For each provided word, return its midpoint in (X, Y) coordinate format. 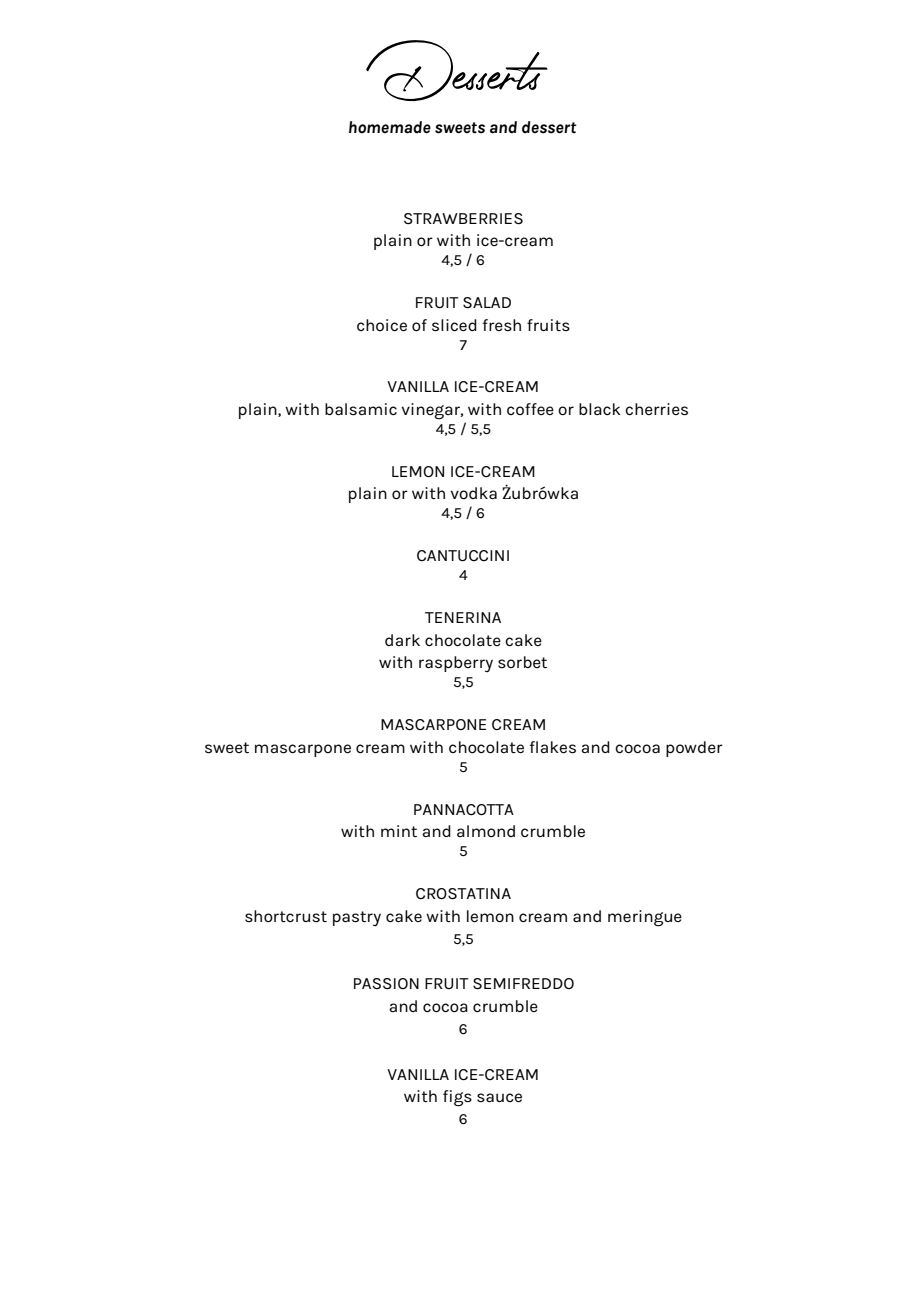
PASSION (386, 983)
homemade (390, 127)
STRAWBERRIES (463, 218)
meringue (645, 918)
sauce (499, 1097)
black (600, 409)
